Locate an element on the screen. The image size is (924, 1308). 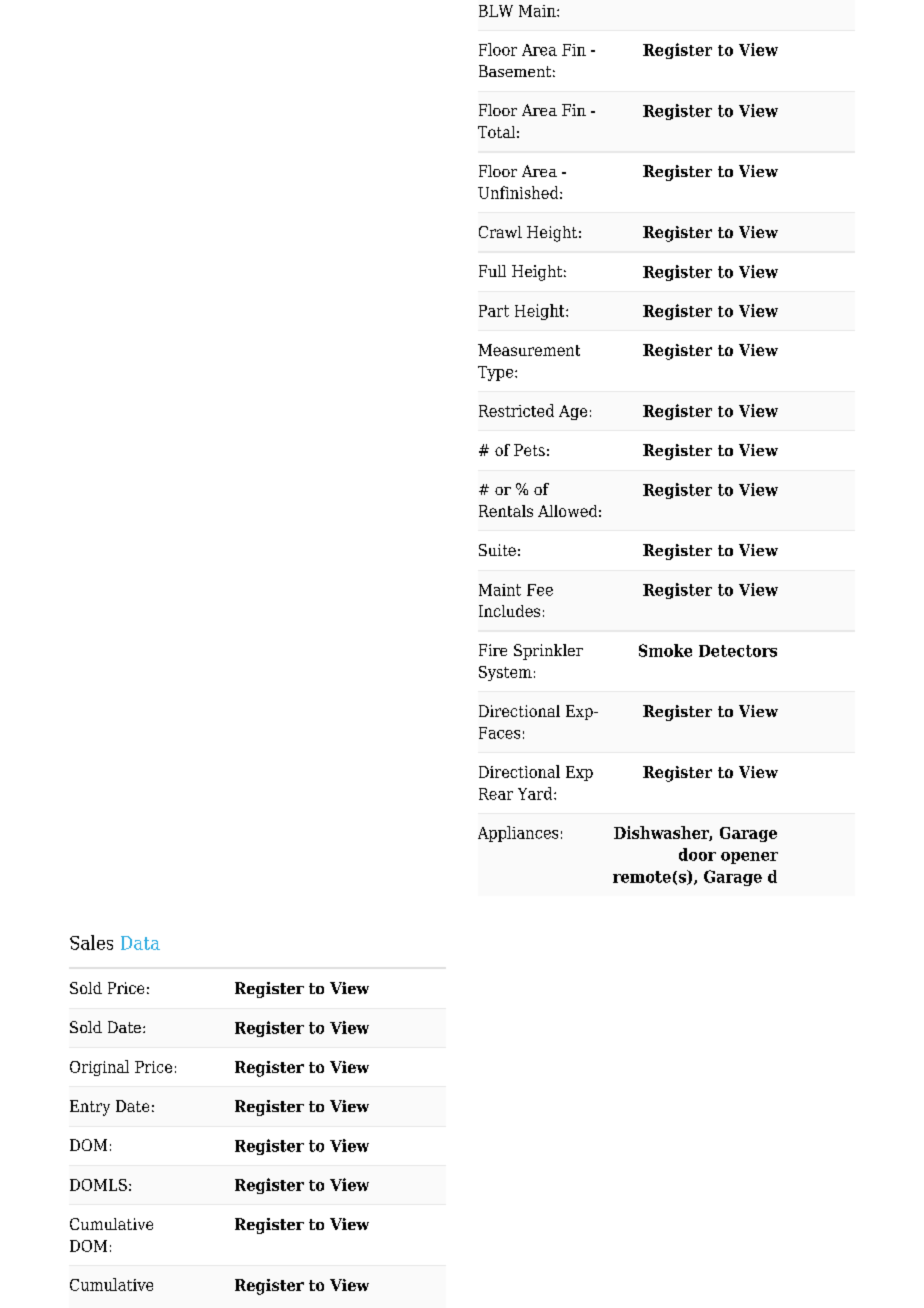
Data is located at coordinates (140, 943).
